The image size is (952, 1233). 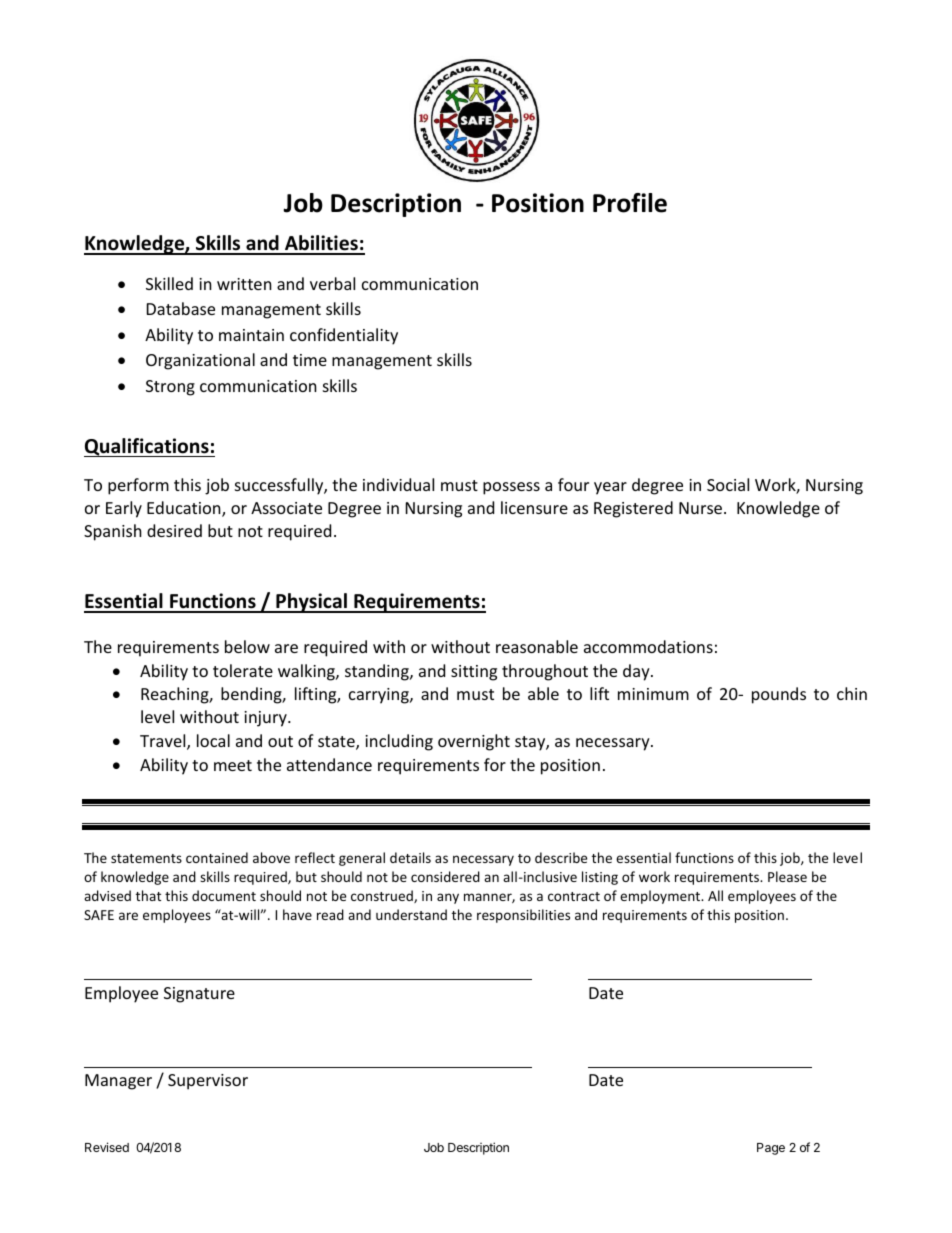 I want to click on individual, so click(x=398, y=484).
